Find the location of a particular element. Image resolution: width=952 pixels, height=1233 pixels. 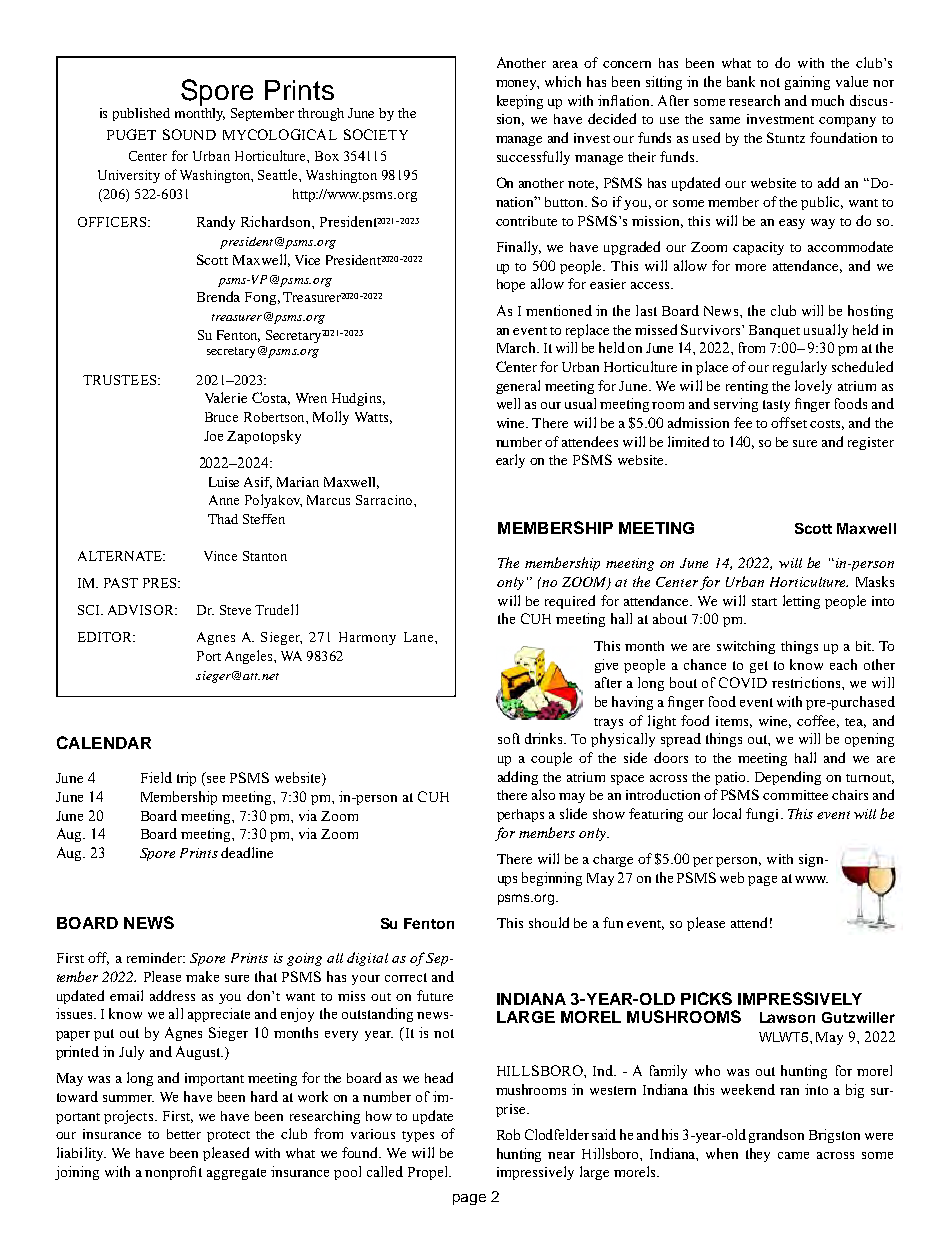

keeping is located at coordinates (520, 102).
